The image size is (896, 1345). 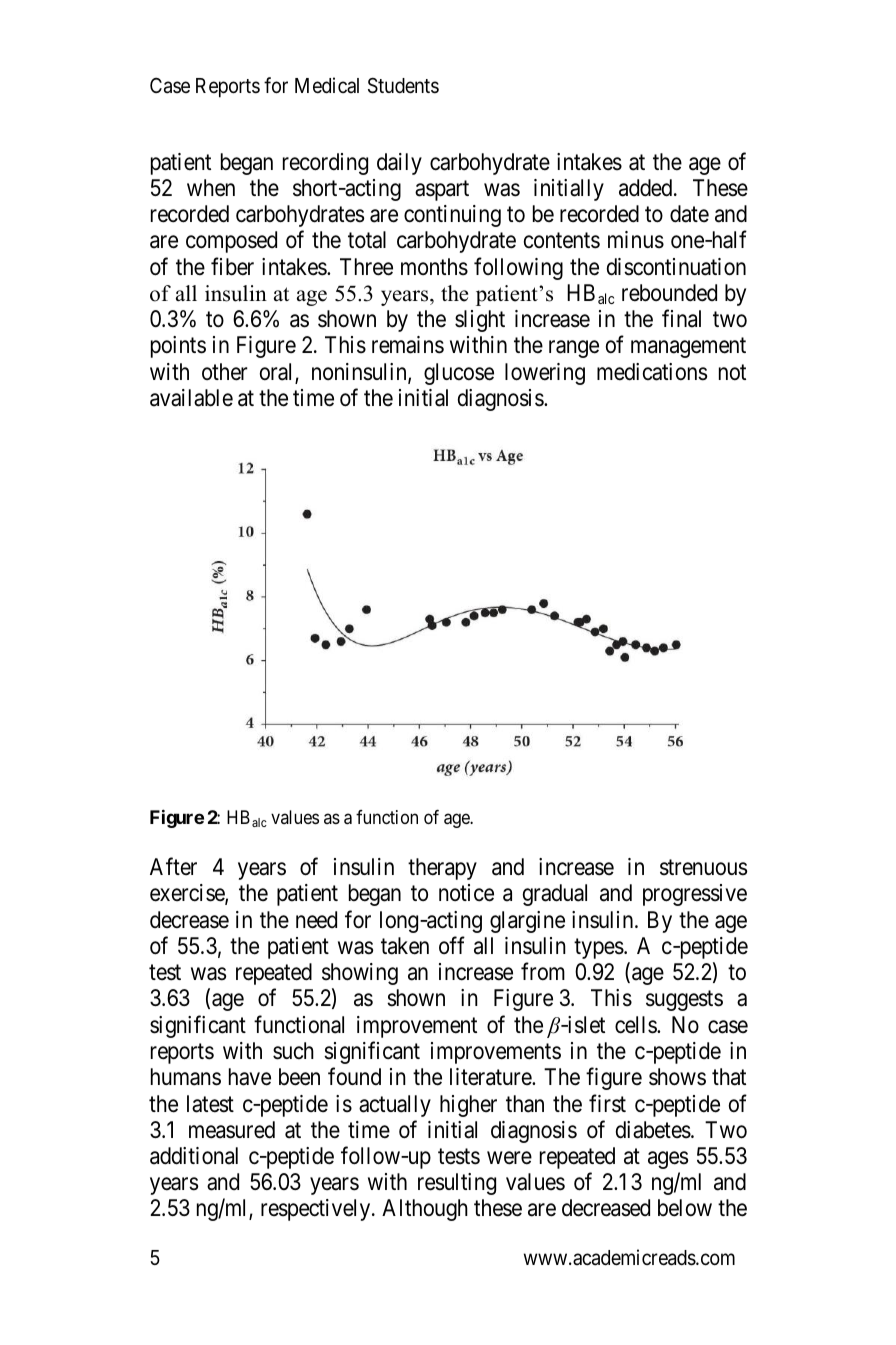 I want to click on notice, so click(x=466, y=893).
